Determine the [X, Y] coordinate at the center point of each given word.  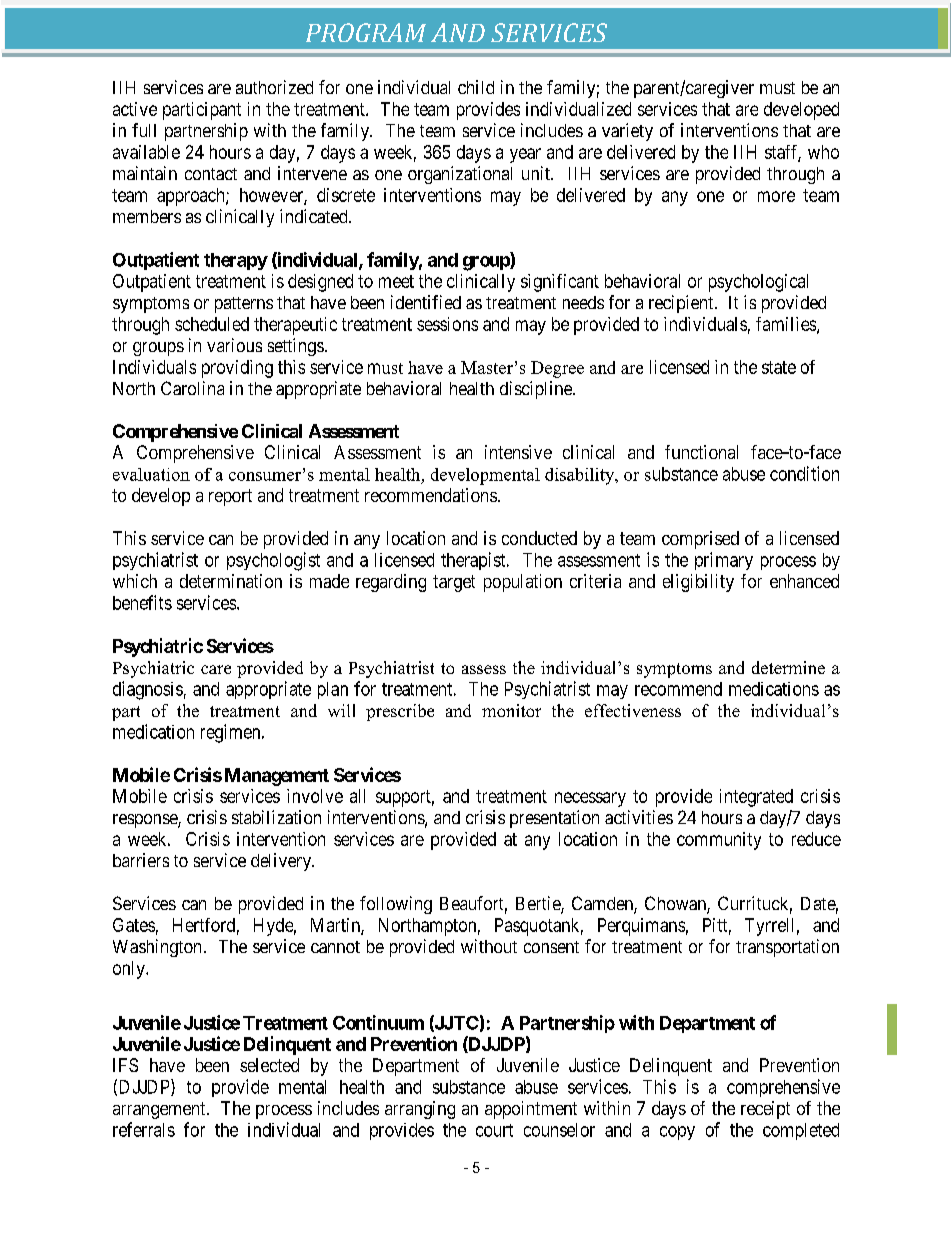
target [454, 583]
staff [783, 153]
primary [724, 561]
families [787, 325]
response [146, 821]
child [476, 87]
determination [231, 581]
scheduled [212, 324]
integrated [756, 798]
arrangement [160, 1110]
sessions [447, 324]
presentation [554, 819]
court [494, 1130]
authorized [274, 87]
